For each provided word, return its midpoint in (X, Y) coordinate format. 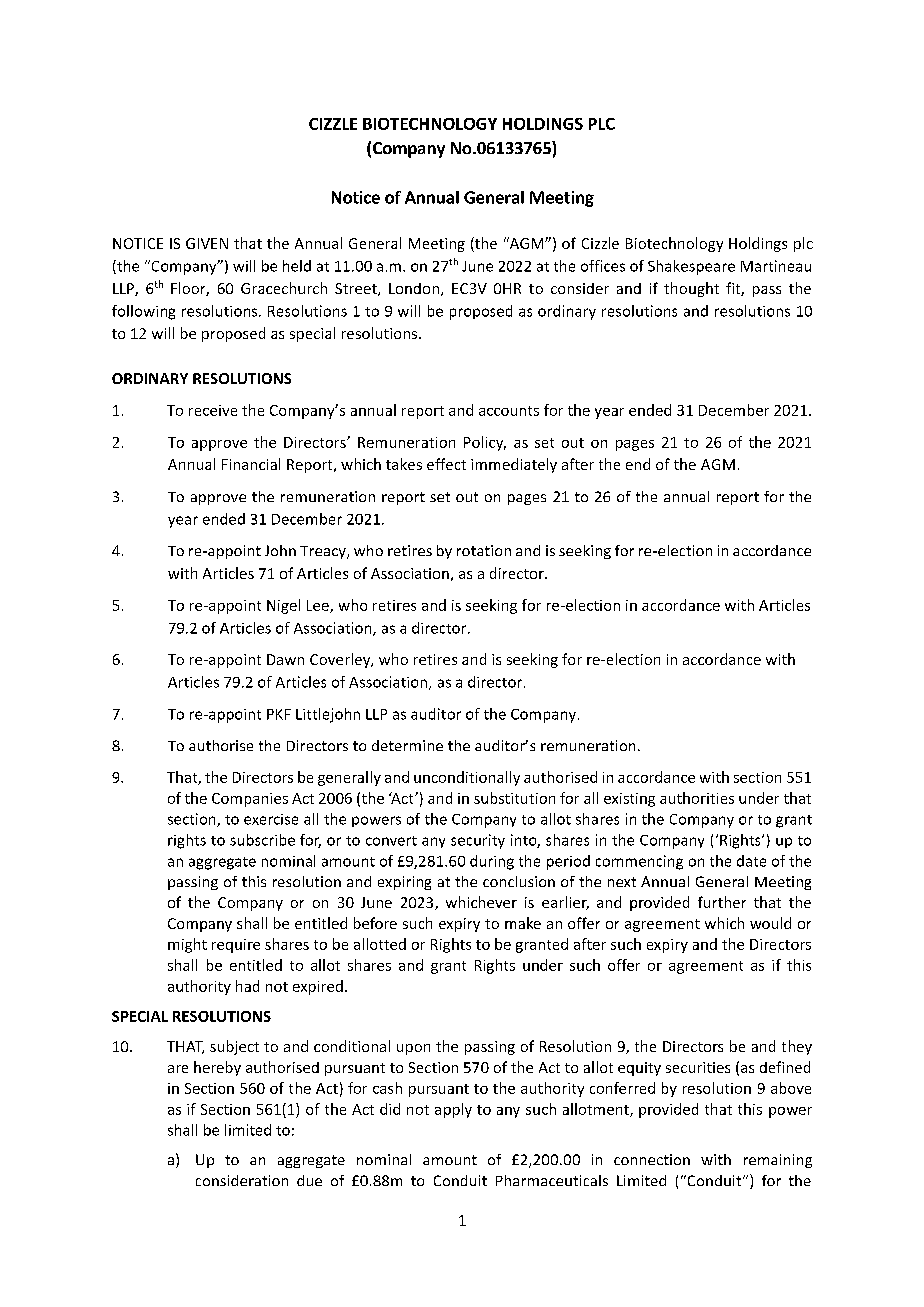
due (309, 1180)
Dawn (285, 659)
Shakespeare (691, 267)
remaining (778, 1161)
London (414, 288)
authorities (697, 798)
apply (453, 1110)
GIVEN (207, 243)
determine (407, 745)
